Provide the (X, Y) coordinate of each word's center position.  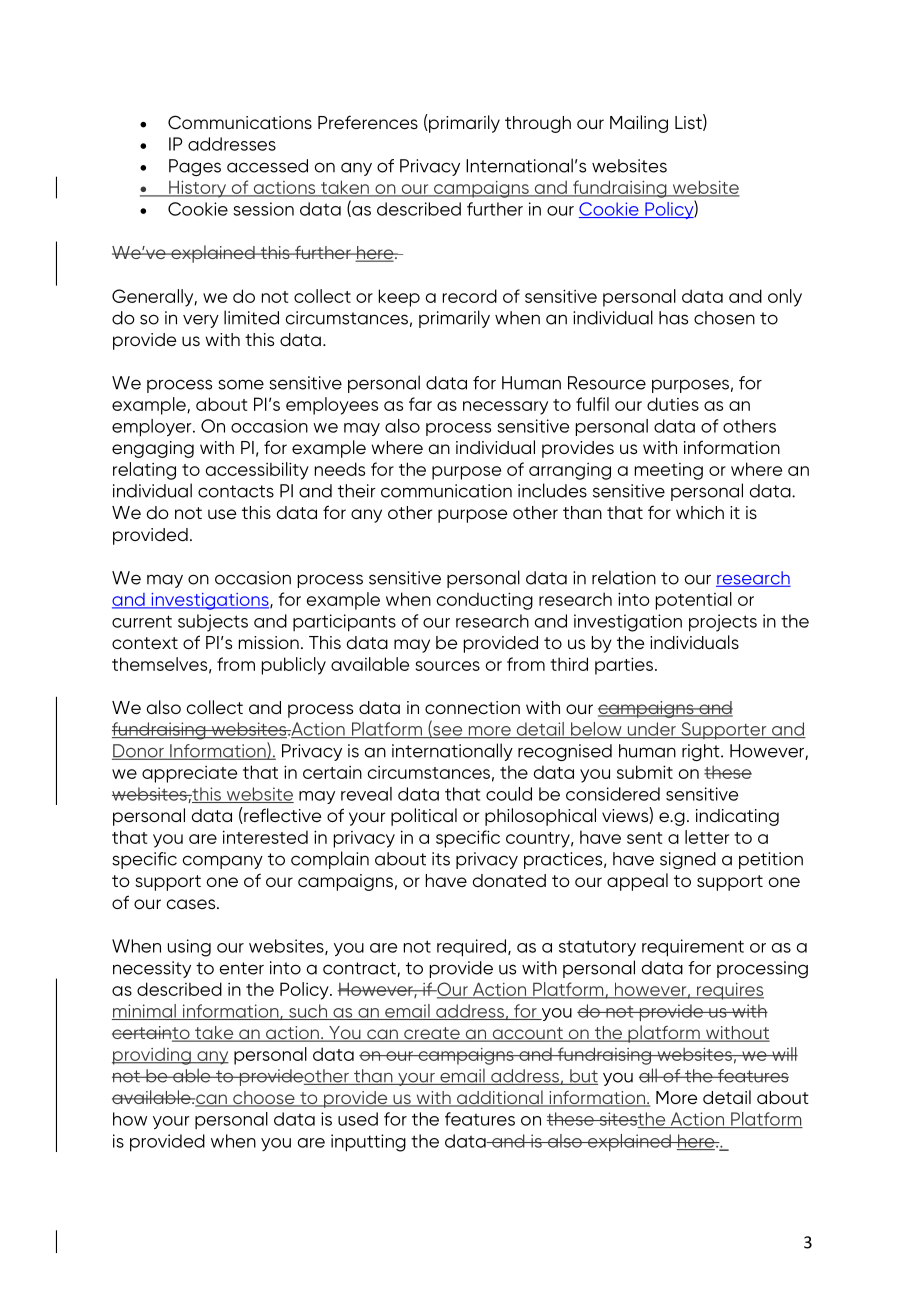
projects (723, 623)
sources (448, 666)
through (538, 124)
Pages (195, 167)
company (222, 862)
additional (500, 1098)
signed (688, 860)
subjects (213, 623)
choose (264, 1099)
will (784, 1054)
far (420, 404)
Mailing (639, 124)
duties (673, 404)
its (441, 859)
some (241, 384)
